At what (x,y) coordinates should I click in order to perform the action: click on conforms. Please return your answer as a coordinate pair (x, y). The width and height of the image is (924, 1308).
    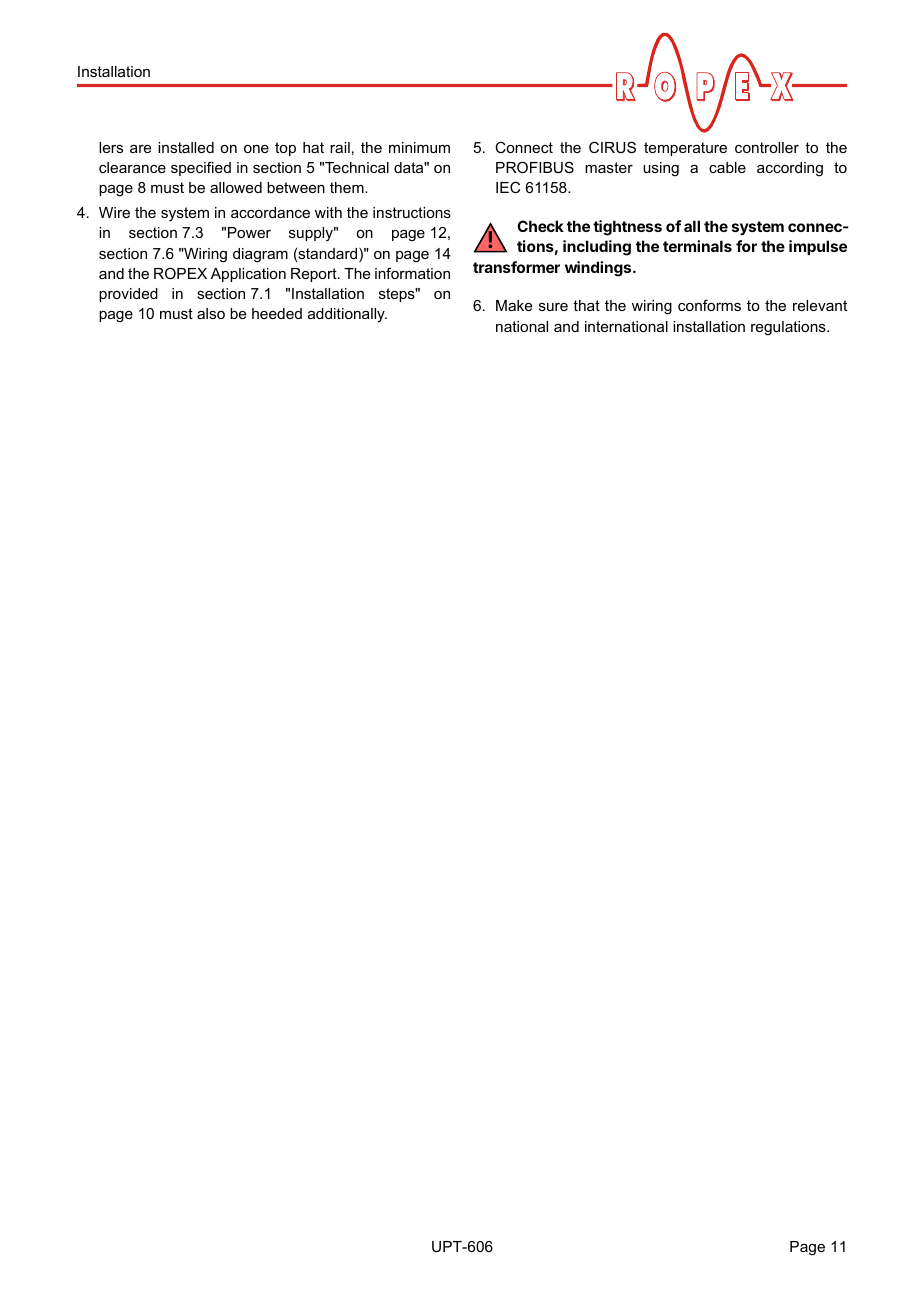
    Looking at the image, I should click on (709, 305).
